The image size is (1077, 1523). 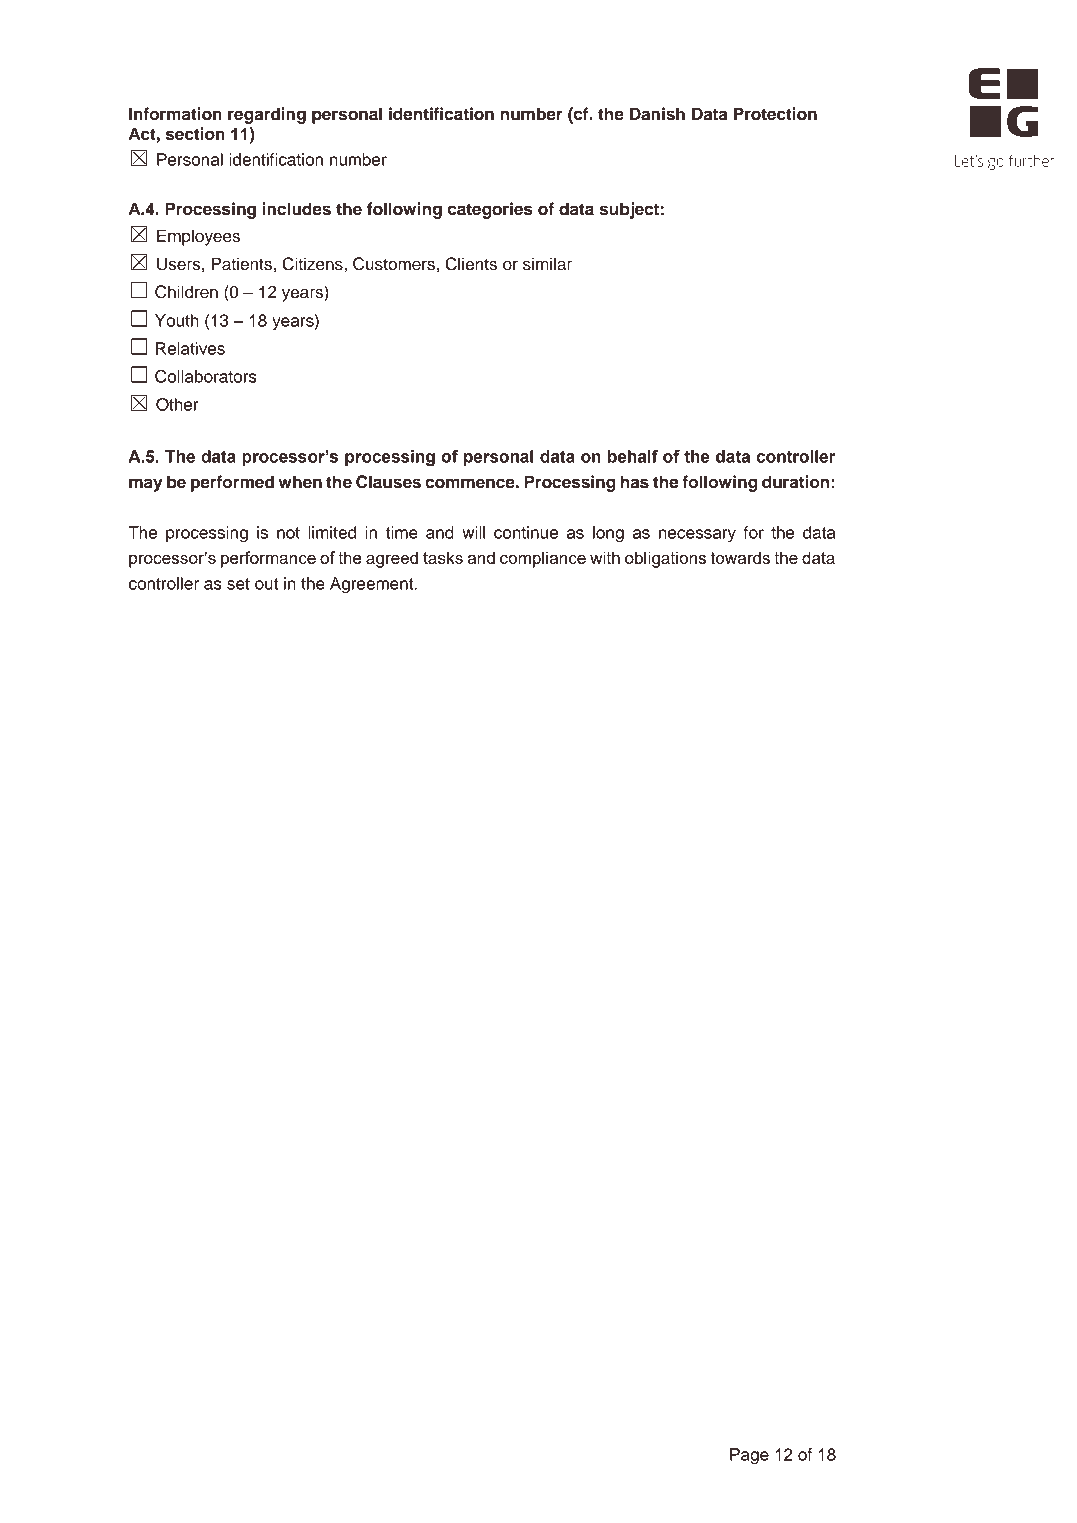 I want to click on Page, so click(x=749, y=1456).
